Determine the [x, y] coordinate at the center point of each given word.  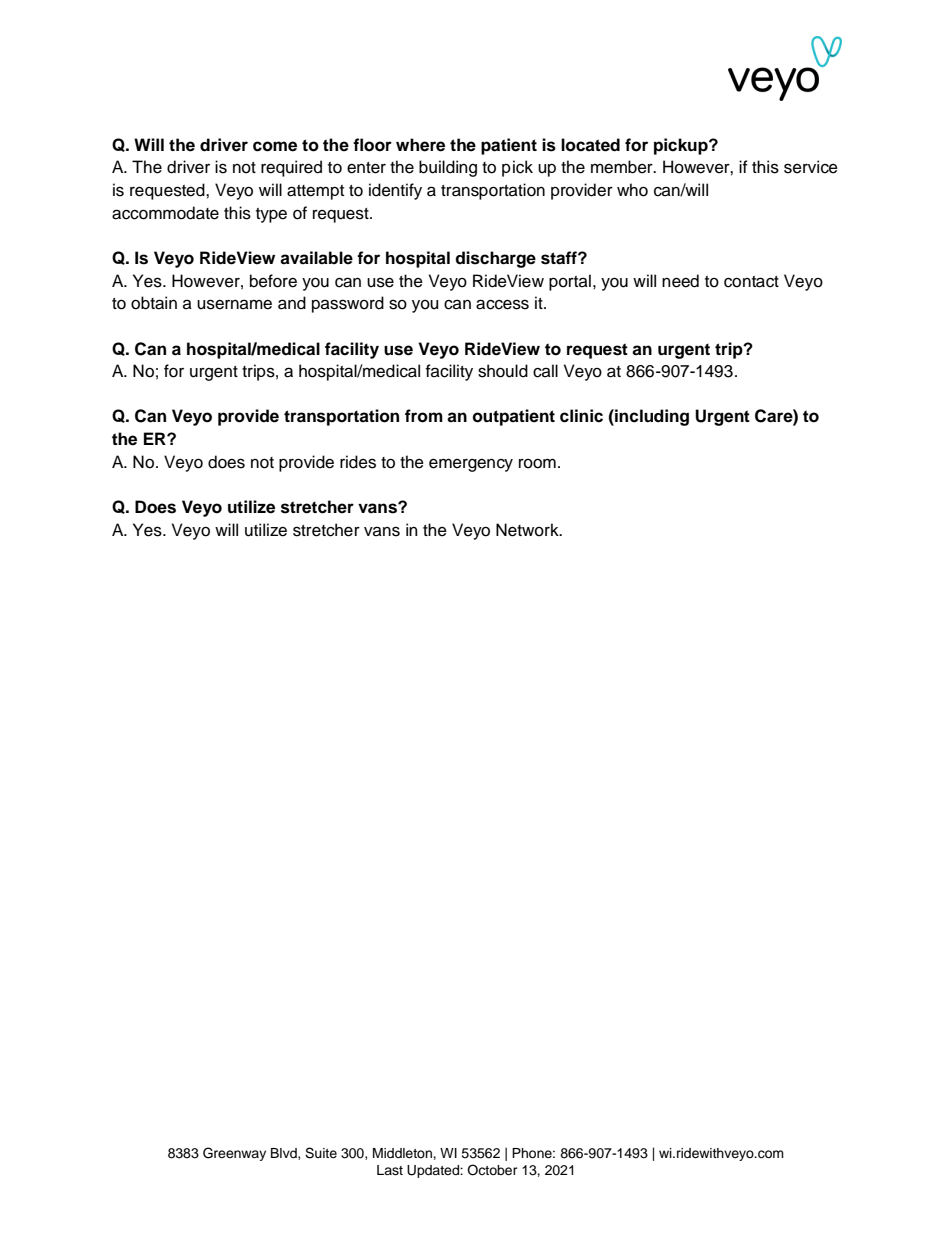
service [811, 167]
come [275, 146]
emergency [471, 465]
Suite [321, 1153]
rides [358, 462]
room [537, 463]
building [448, 168]
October [492, 1170]
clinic [581, 416]
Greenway [234, 1154]
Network [528, 530]
